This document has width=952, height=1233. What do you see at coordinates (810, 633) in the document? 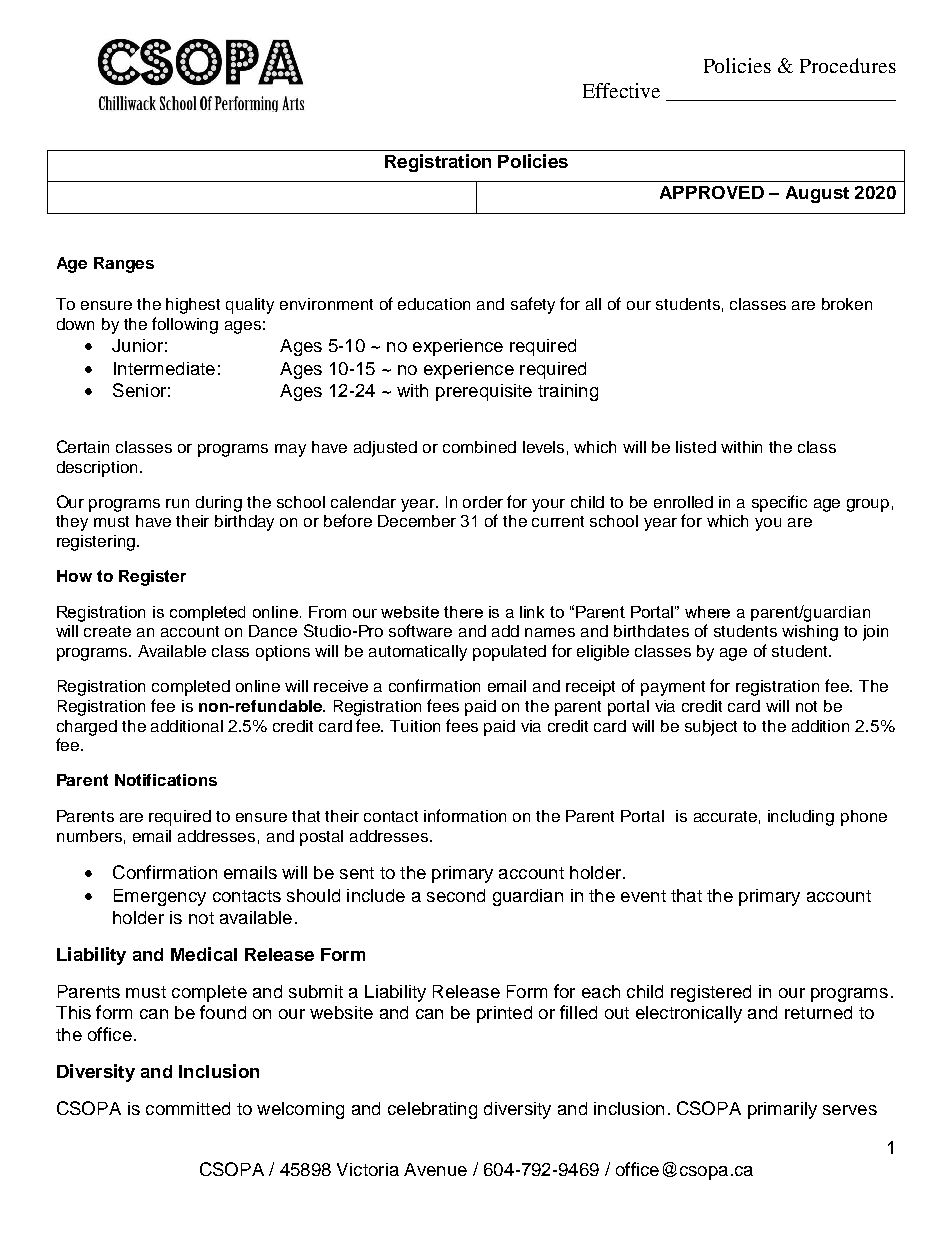
I see `wishing` at bounding box center [810, 633].
